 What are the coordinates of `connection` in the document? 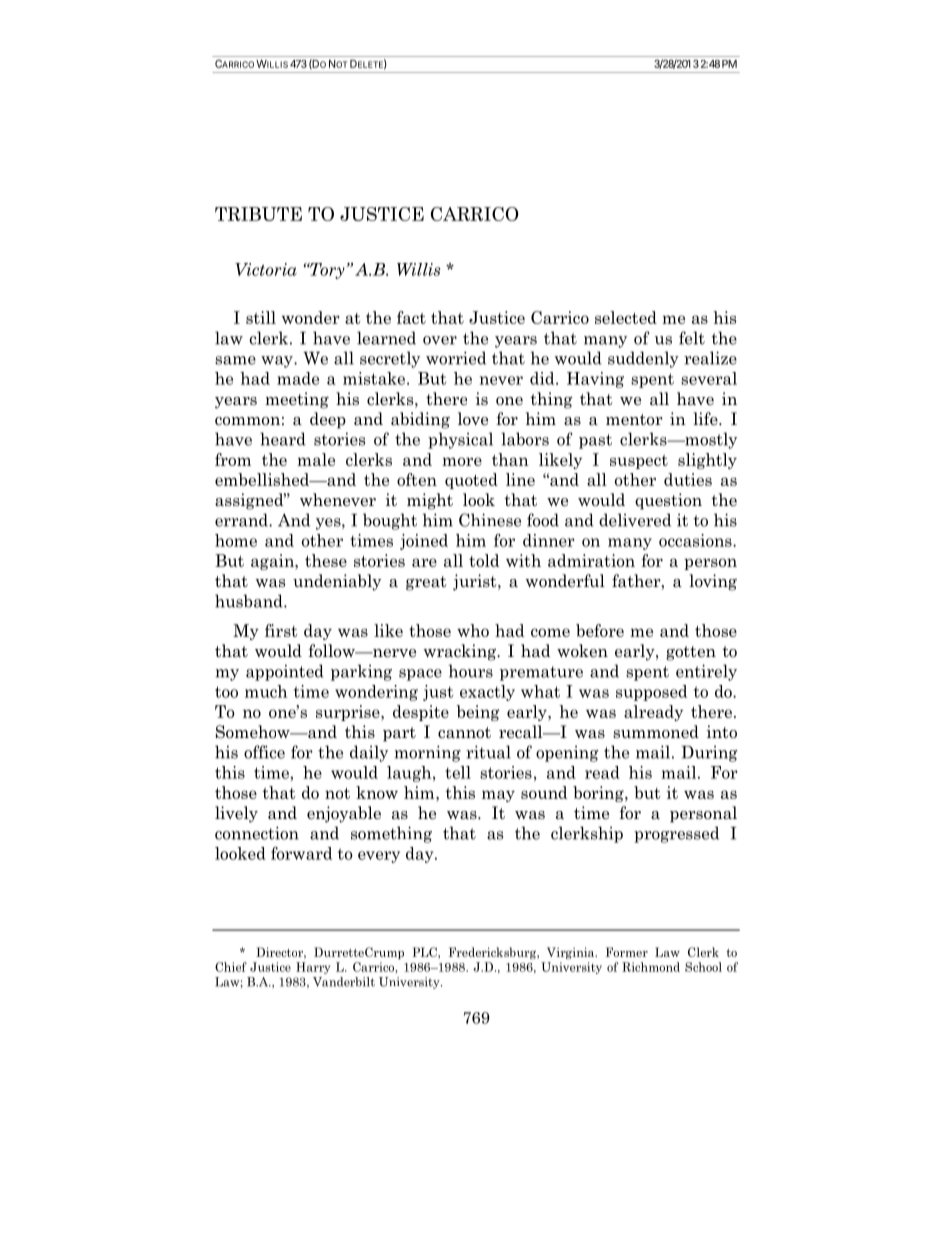 It's located at (257, 833).
